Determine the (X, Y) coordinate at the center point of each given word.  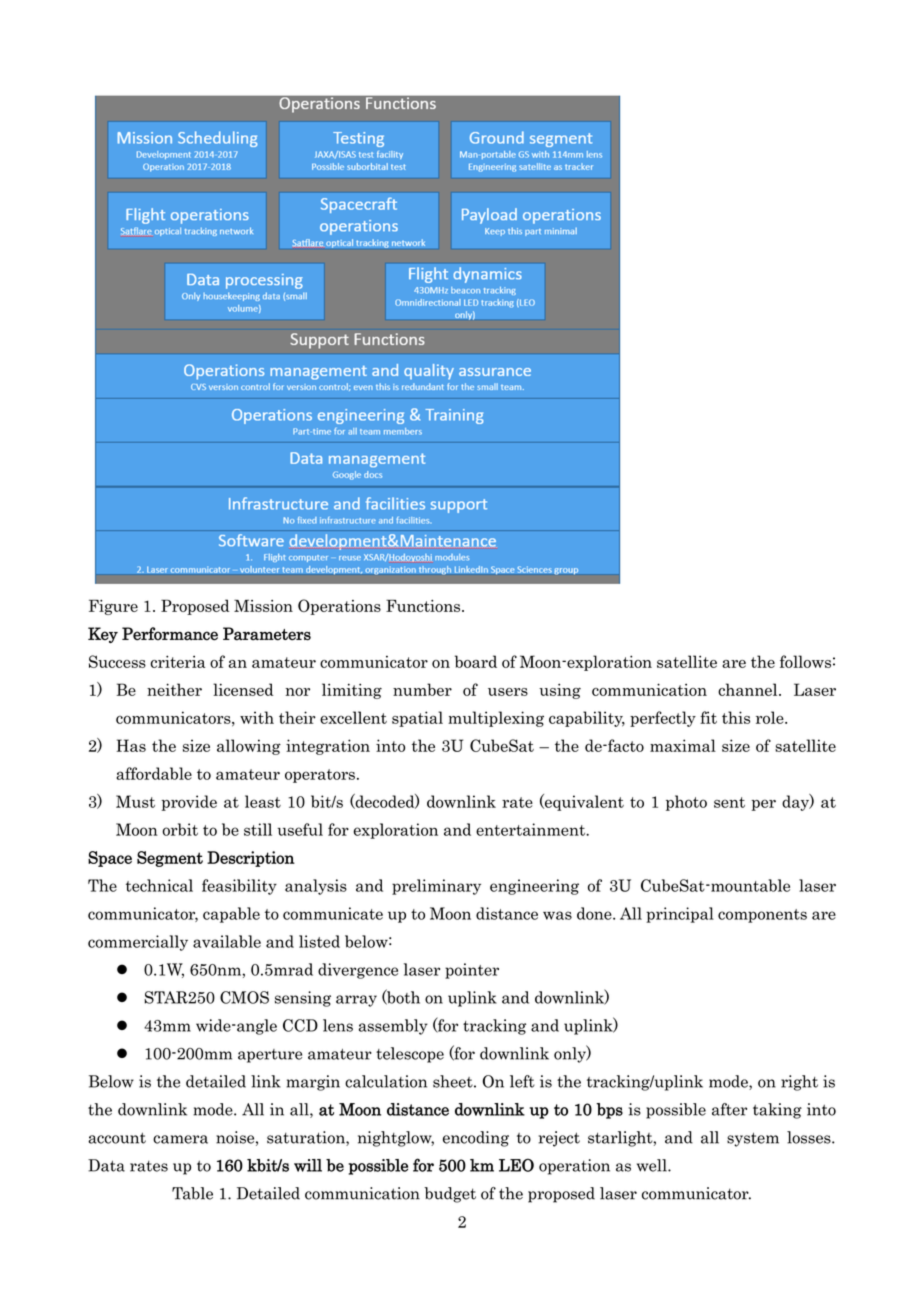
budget (450, 1195)
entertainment (531, 829)
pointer (472, 971)
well (653, 1165)
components (762, 916)
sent (729, 802)
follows (805, 661)
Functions (424, 605)
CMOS (244, 997)
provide (189, 803)
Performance (170, 634)
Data (106, 1165)
